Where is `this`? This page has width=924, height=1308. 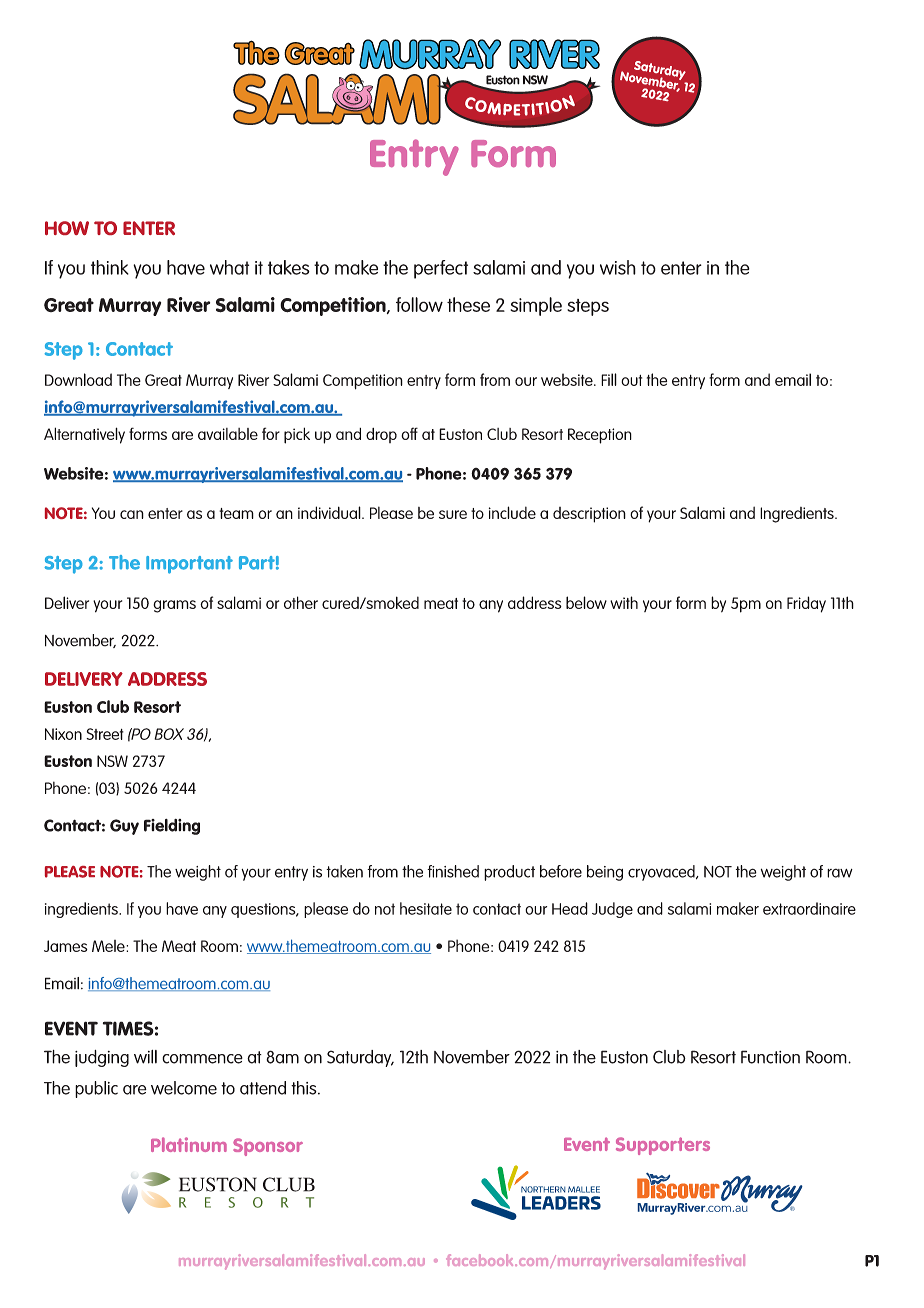
this is located at coordinates (305, 1088).
